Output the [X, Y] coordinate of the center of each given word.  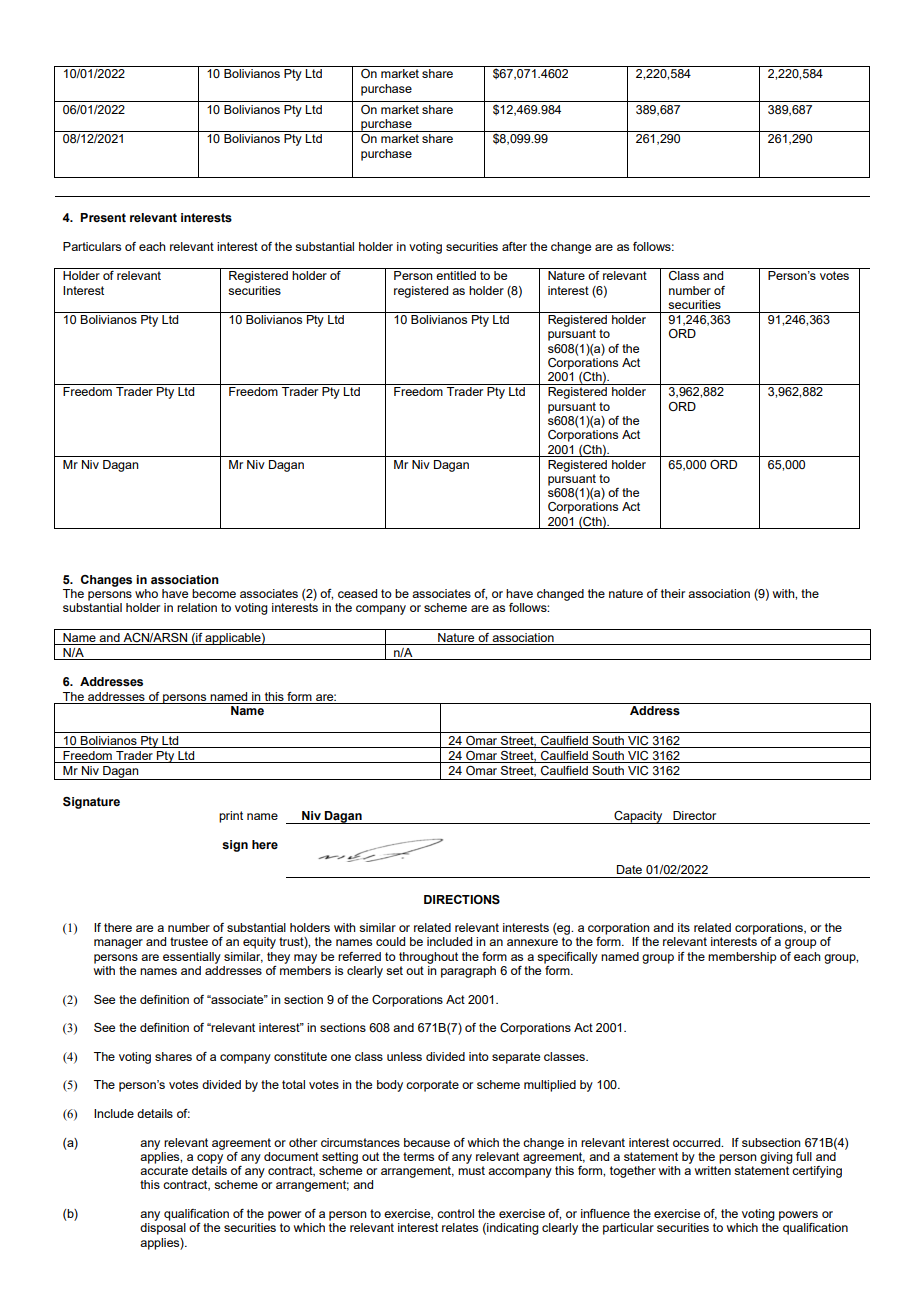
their [673, 593]
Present [103, 217]
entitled [456, 275]
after [514, 246]
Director [694, 815]
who [146, 593]
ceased [357, 593]
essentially [192, 958]
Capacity [638, 817]
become [214, 593]
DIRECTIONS [462, 899]
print [231, 817]
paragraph [468, 972]
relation [197, 607]
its [684, 927]
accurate [164, 1170]
